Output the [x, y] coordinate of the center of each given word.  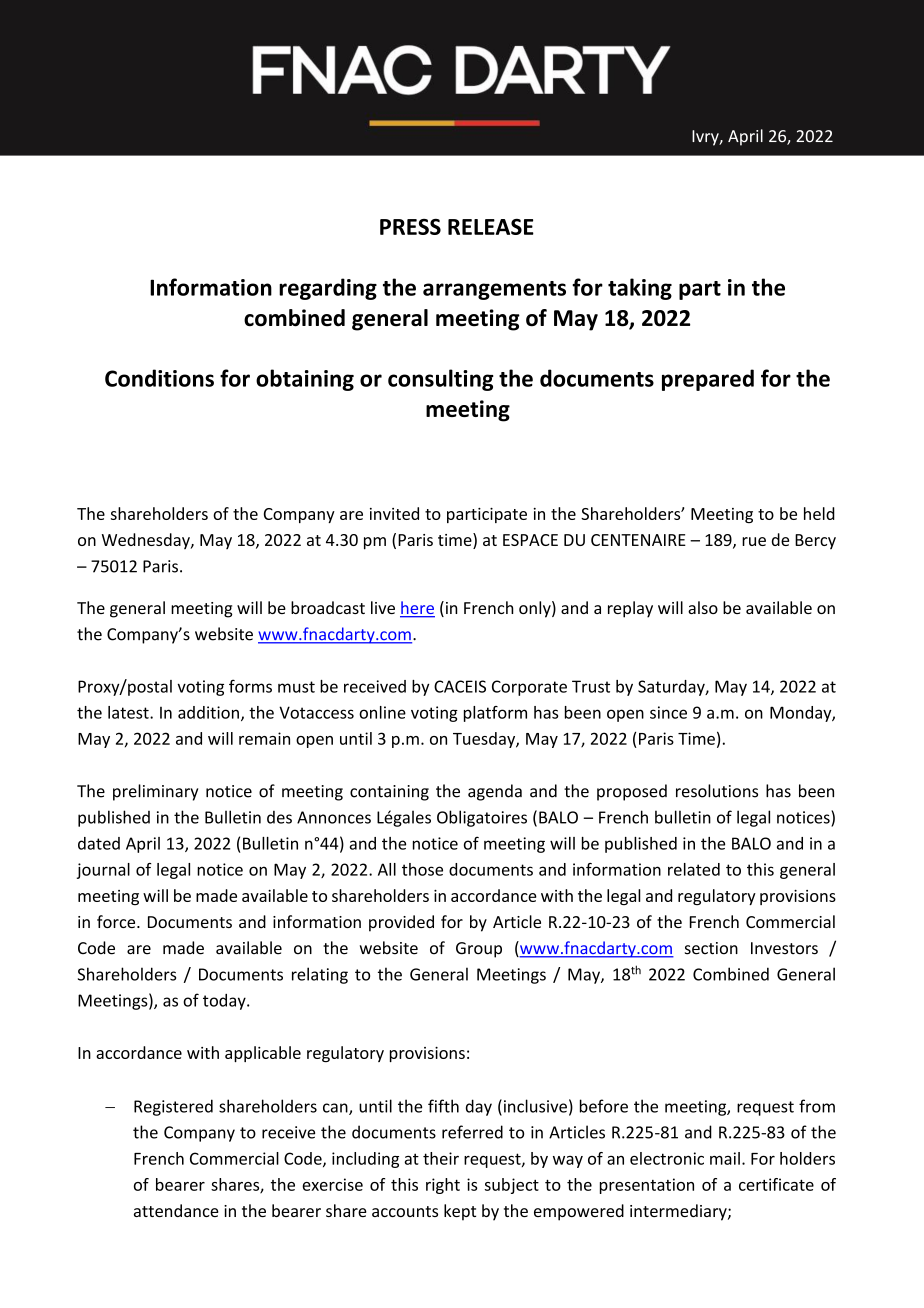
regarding [328, 289]
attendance [176, 1210]
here [417, 609]
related [694, 869]
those [422, 869]
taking [640, 289]
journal [103, 871]
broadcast [328, 607]
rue [754, 541]
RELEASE [491, 227]
